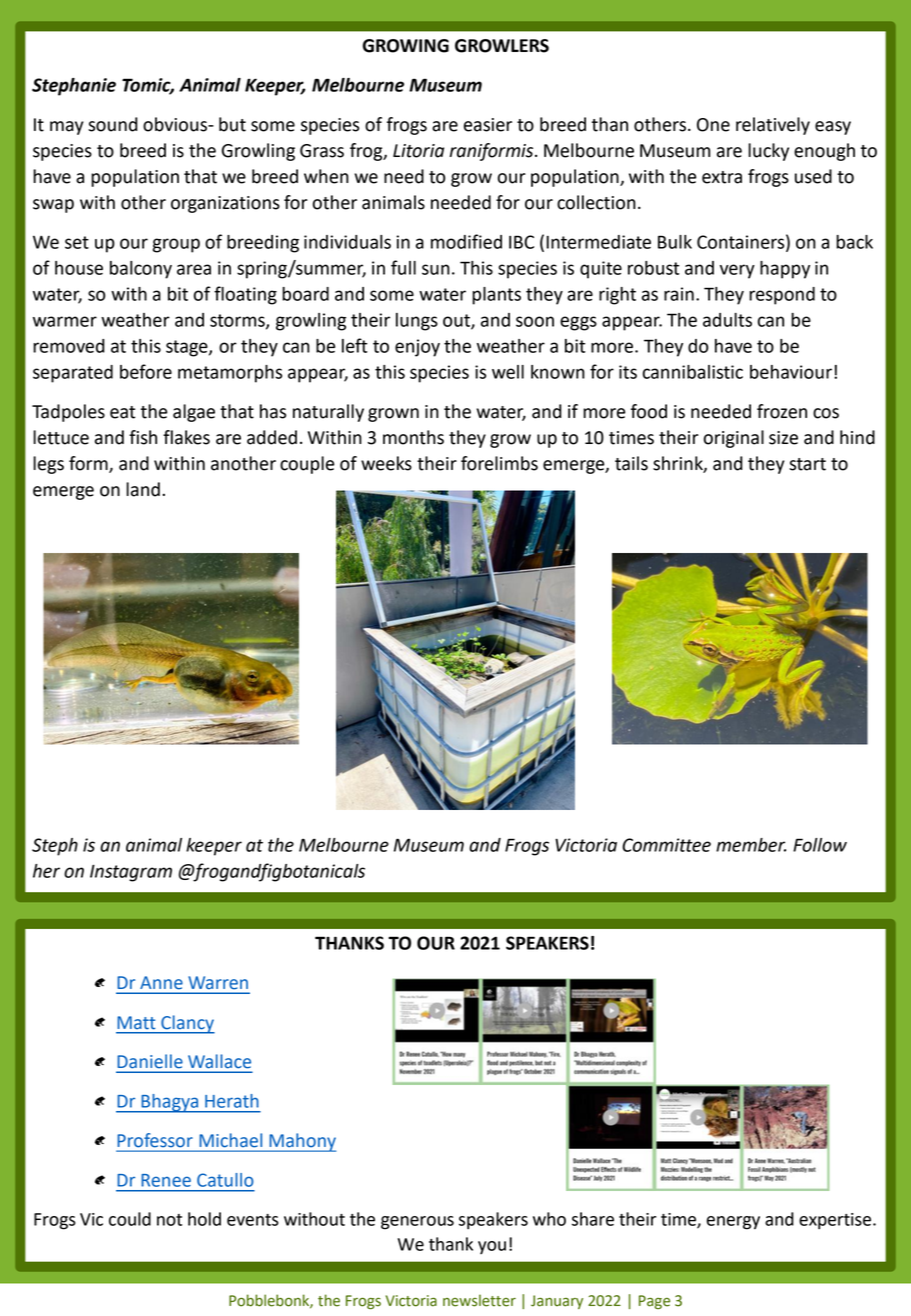  What do you see at coordinates (113, 124) in the image?
I see `sound` at bounding box center [113, 124].
